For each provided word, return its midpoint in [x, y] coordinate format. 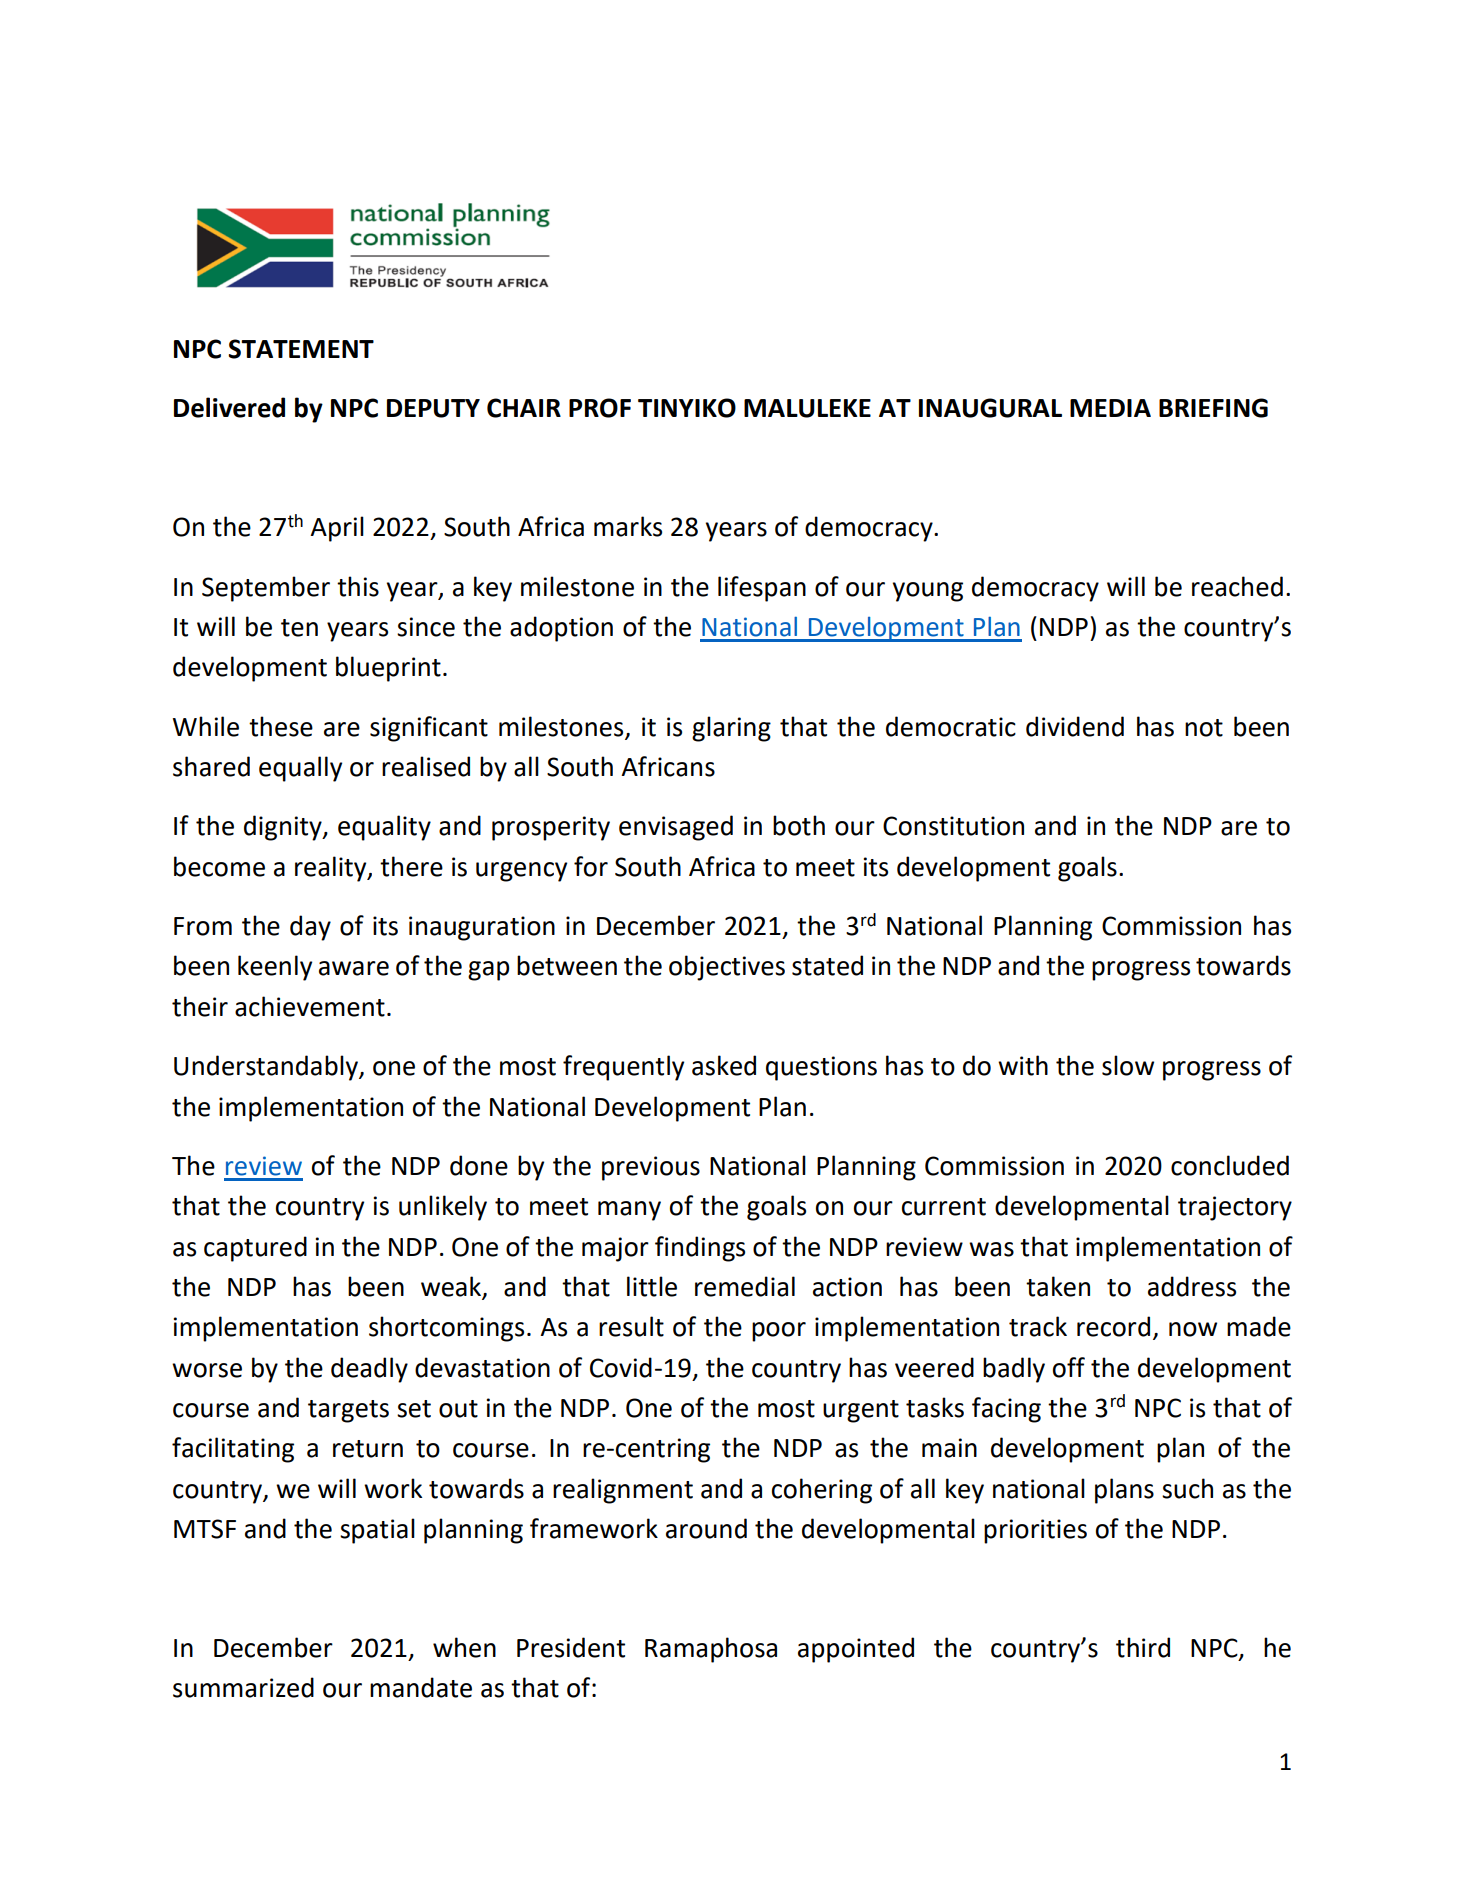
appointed [856, 1650]
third [1143, 1647]
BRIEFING [1213, 408]
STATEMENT [301, 349]
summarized [243, 1687]
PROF [600, 408]
